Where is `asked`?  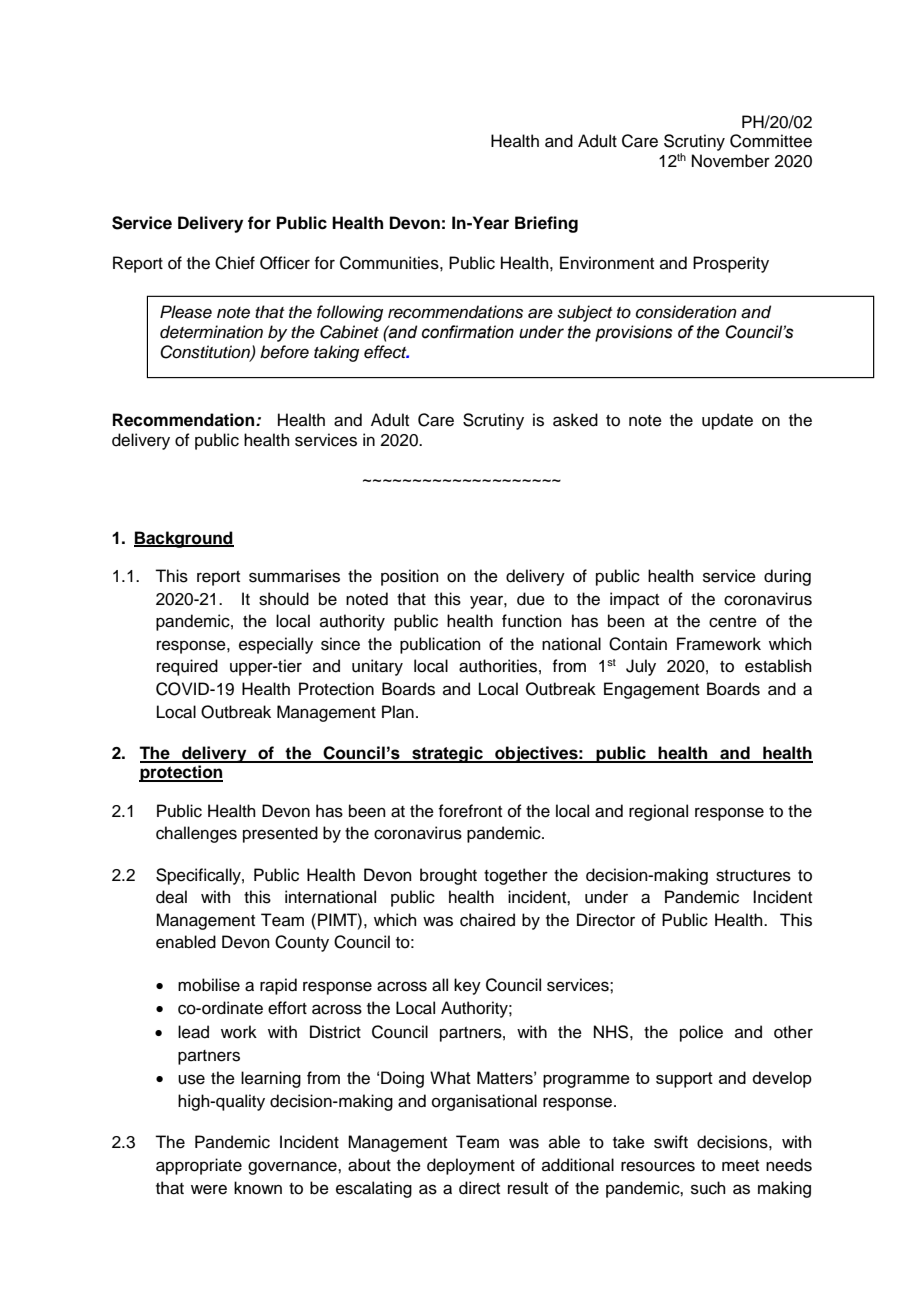
asked is located at coordinates (575, 420).
